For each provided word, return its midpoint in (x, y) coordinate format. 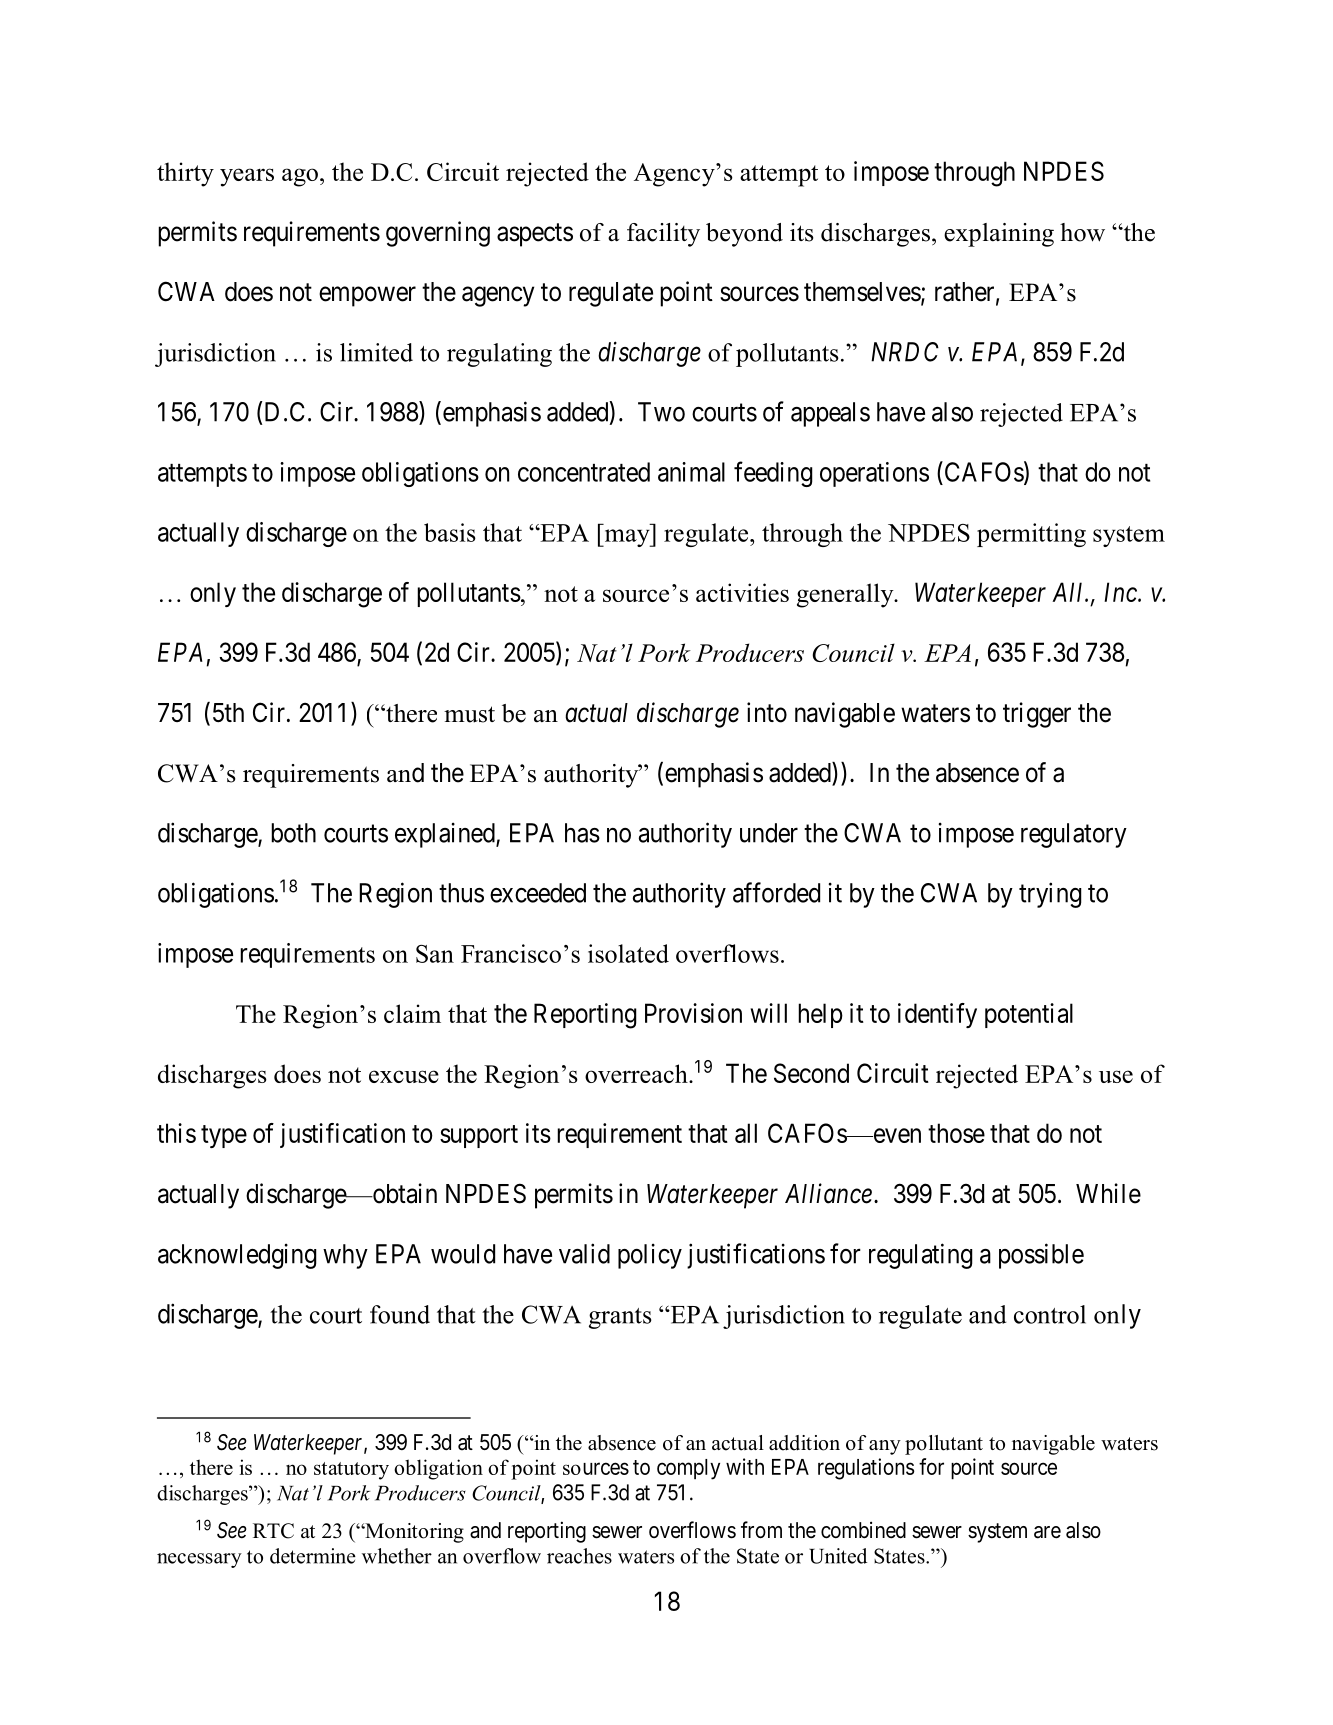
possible (1041, 1256)
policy (650, 1256)
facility (663, 235)
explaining (999, 235)
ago (300, 177)
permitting (1031, 535)
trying (1050, 895)
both (293, 833)
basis (450, 532)
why (345, 1256)
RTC (273, 1531)
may (627, 538)
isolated (628, 953)
